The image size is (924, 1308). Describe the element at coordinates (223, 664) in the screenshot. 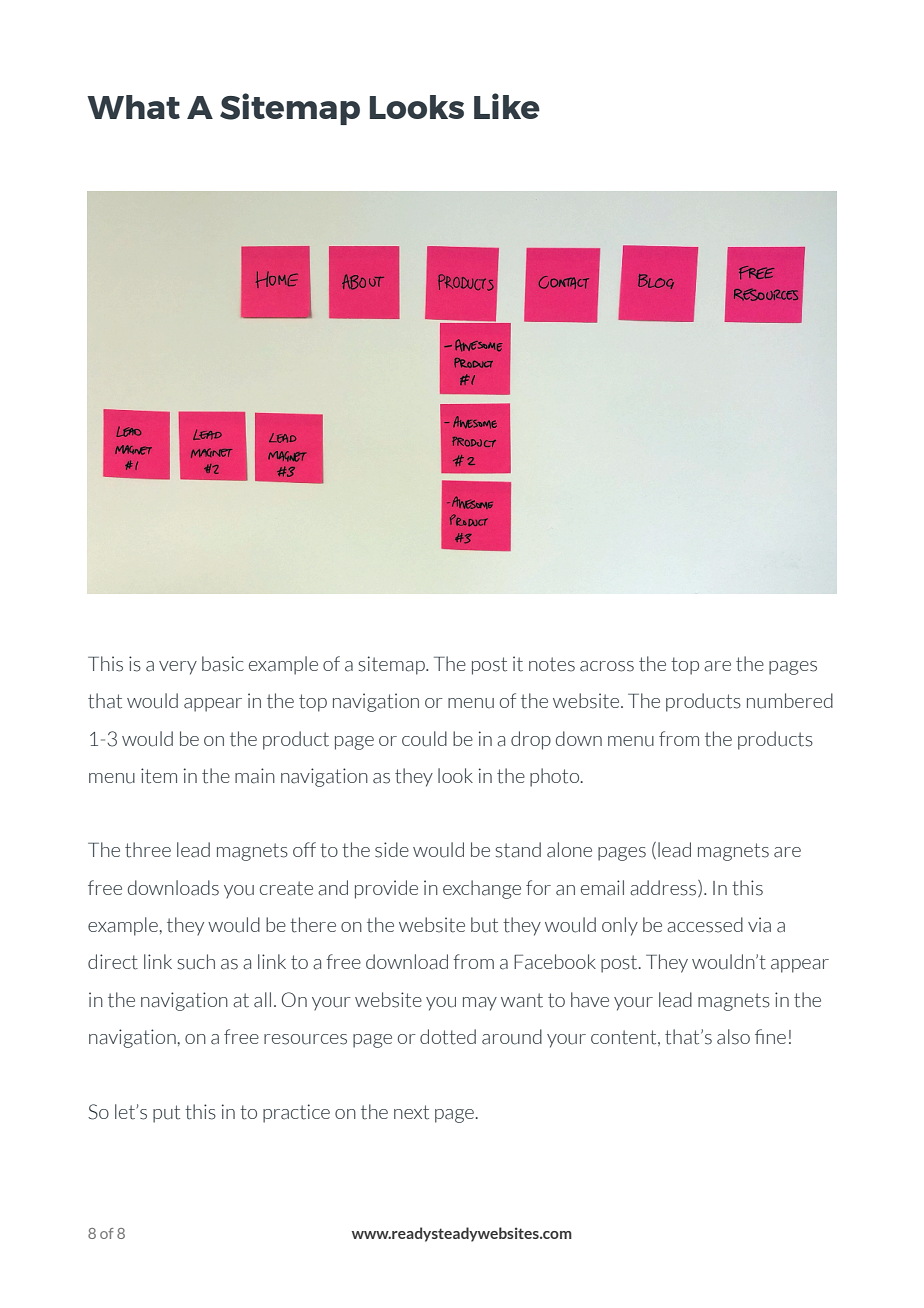

I see `basic` at that location.
